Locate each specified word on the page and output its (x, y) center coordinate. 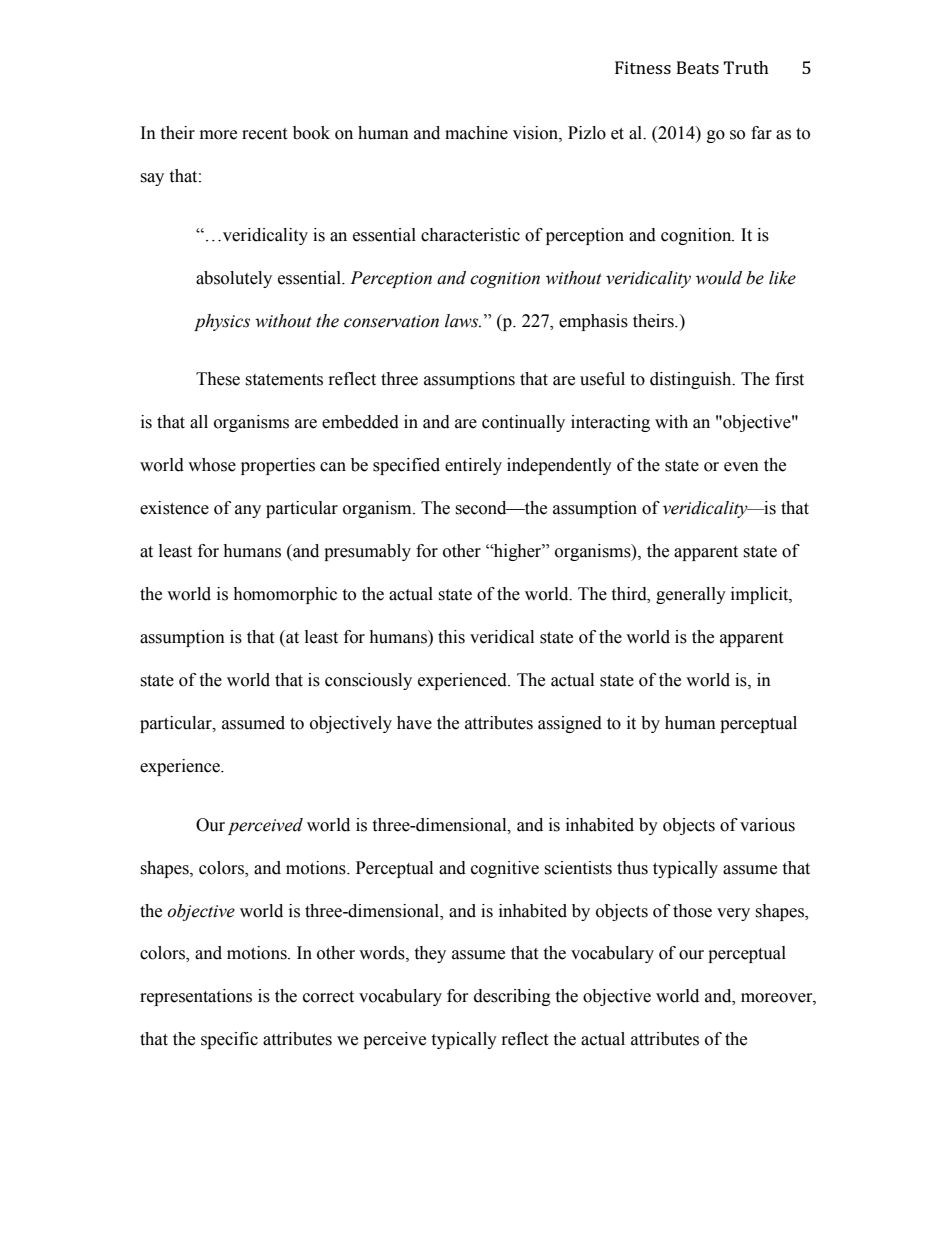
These (218, 379)
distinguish (692, 380)
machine (476, 133)
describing (512, 997)
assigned (570, 724)
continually (523, 423)
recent (264, 134)
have (414, 723)
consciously (368, 681)
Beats (698, 67)
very (733, 914)
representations (196, 997)
